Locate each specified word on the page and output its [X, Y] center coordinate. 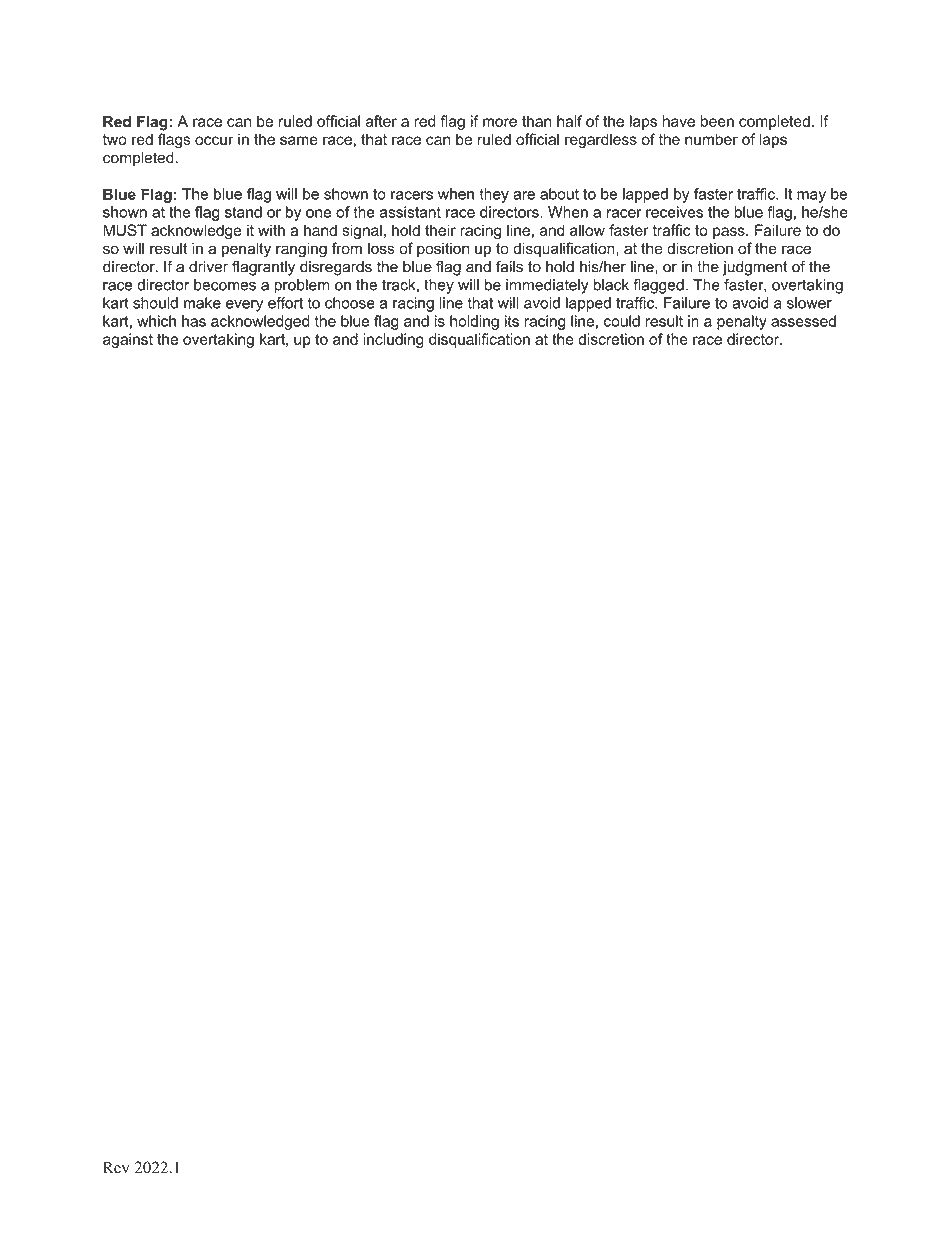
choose [350, 303]
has [194, 321]
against [128, 340]
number [711, 139]
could [622, 321]
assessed [803, 321]
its [512, 321]
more [500, 122]
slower [809, 303]
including [393, 340]
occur [214, 140]
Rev [116, 1167]
